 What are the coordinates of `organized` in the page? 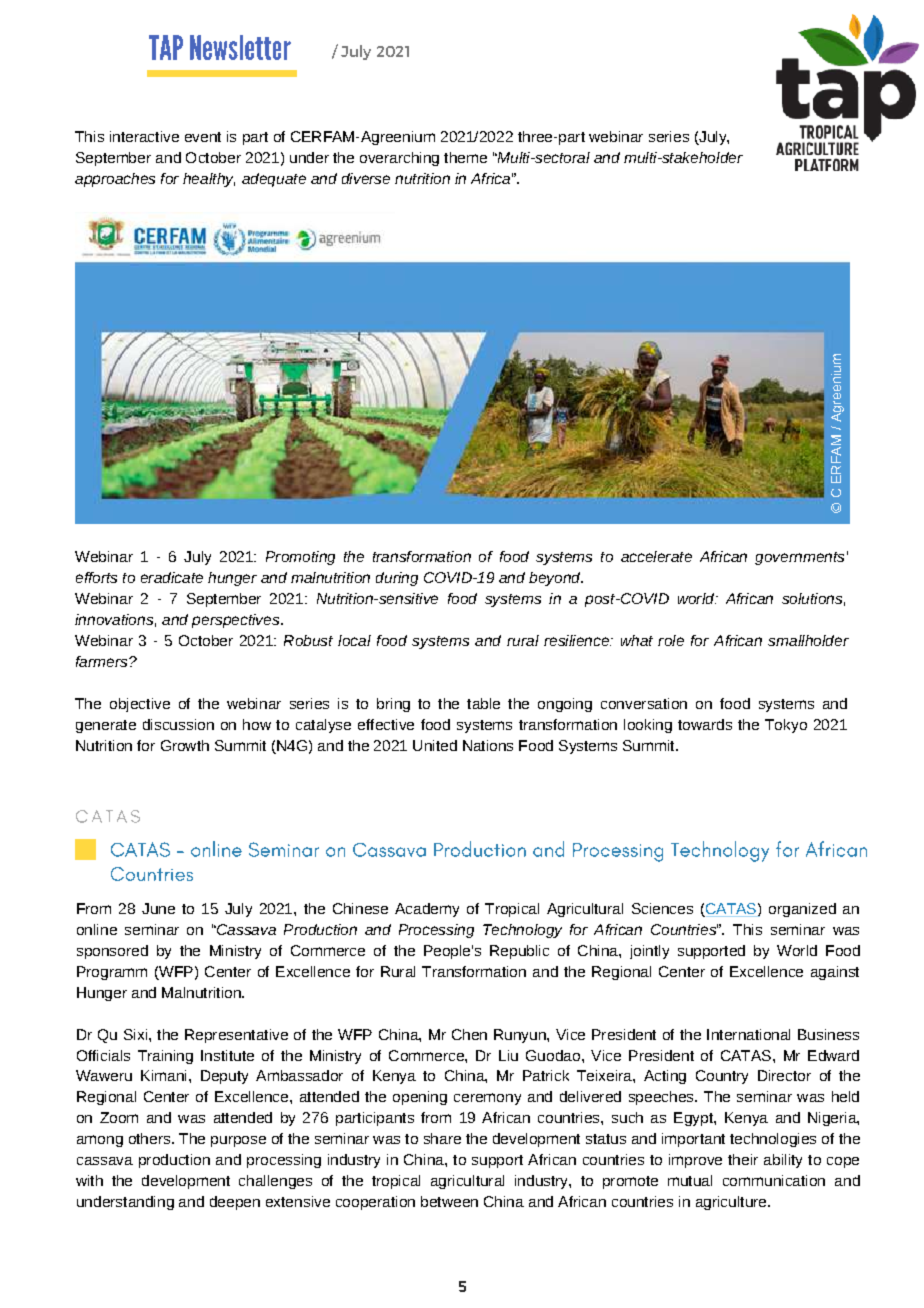 It's located at (802, 910).
